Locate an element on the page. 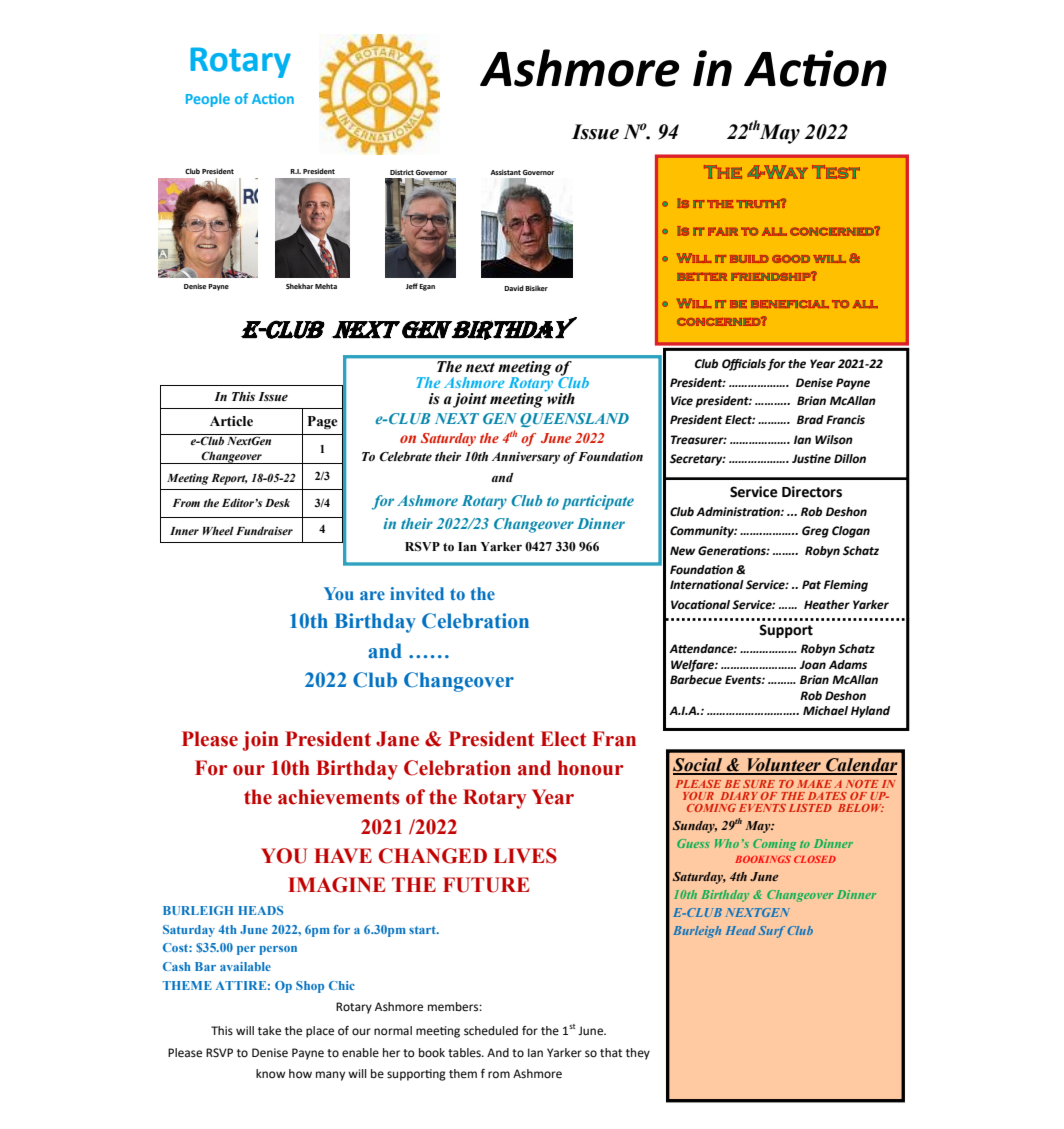  Heather is located at coordinates (827, 605).
